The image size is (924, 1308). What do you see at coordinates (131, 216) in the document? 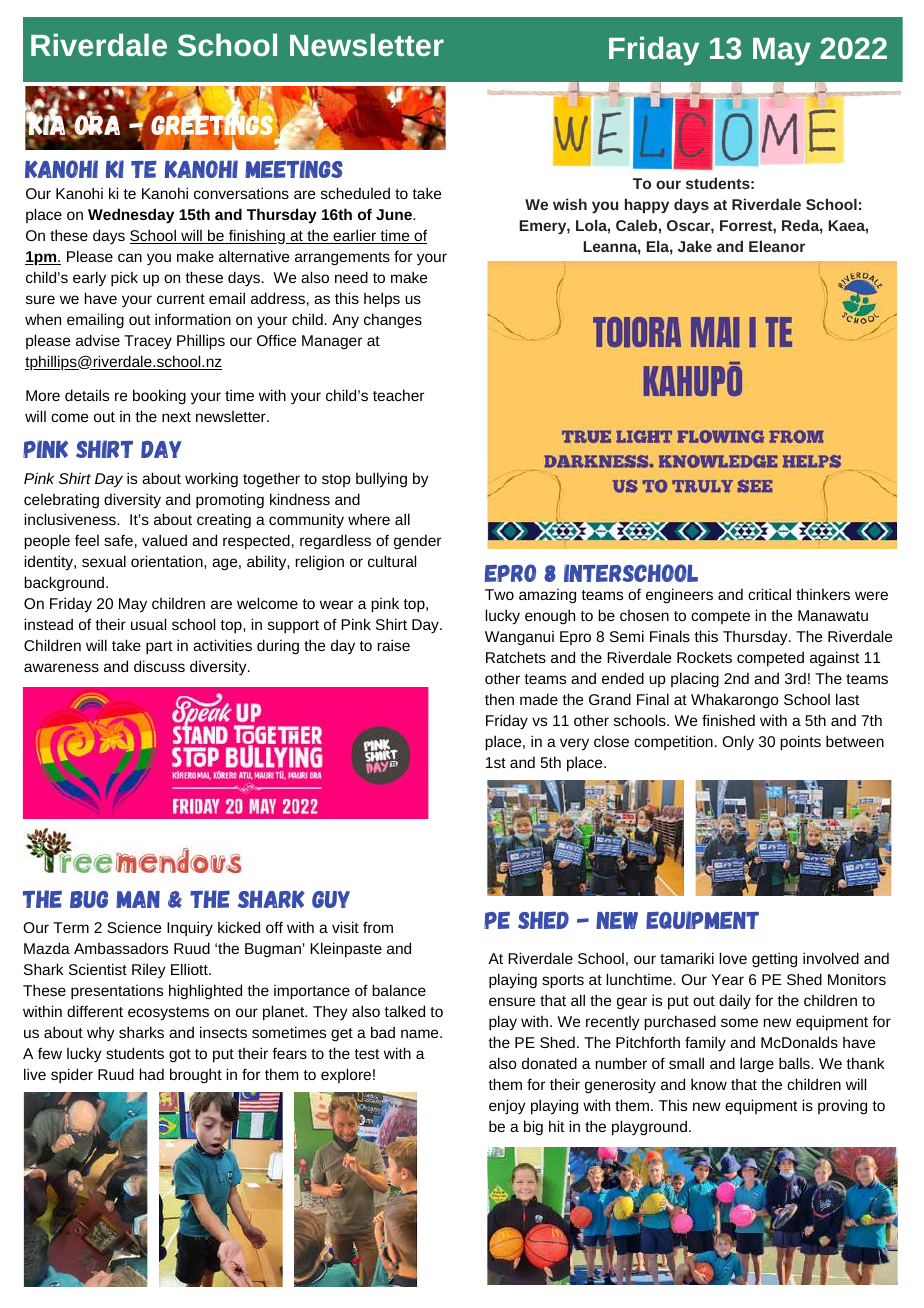
I see `Wednesday` at bounding box center [131, 216].
